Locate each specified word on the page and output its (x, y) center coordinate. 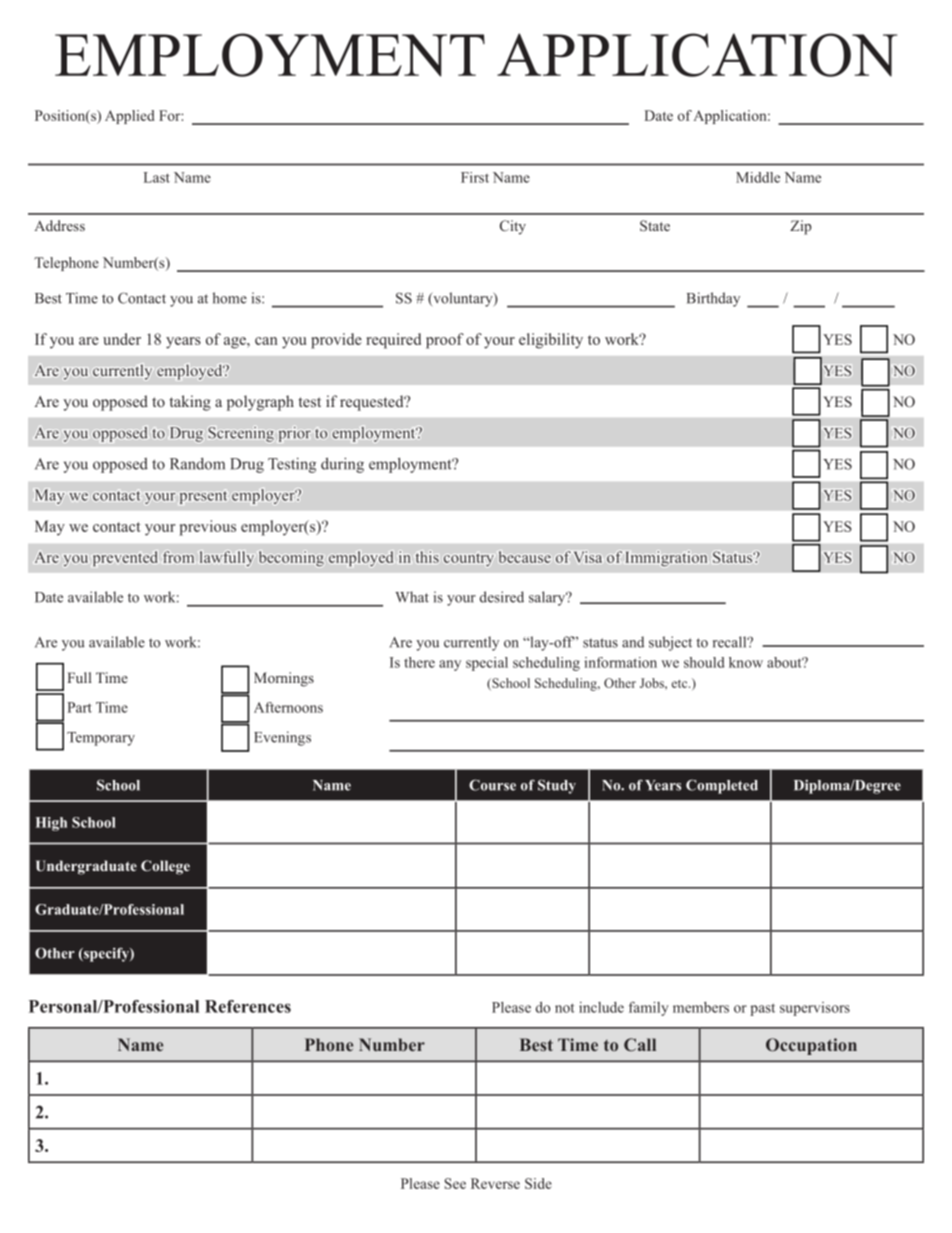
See (455, 1183)
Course (492, 785)
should (704, 662)
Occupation (811, 1046)
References (248, 1006)
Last (157, 177)
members (701, 1007)
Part (80, 707)
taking (190, 403)
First (475, 177)
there (419, 662)
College (165, 867)
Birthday (713, 299)
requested (373, 403)
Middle (758, 177)
